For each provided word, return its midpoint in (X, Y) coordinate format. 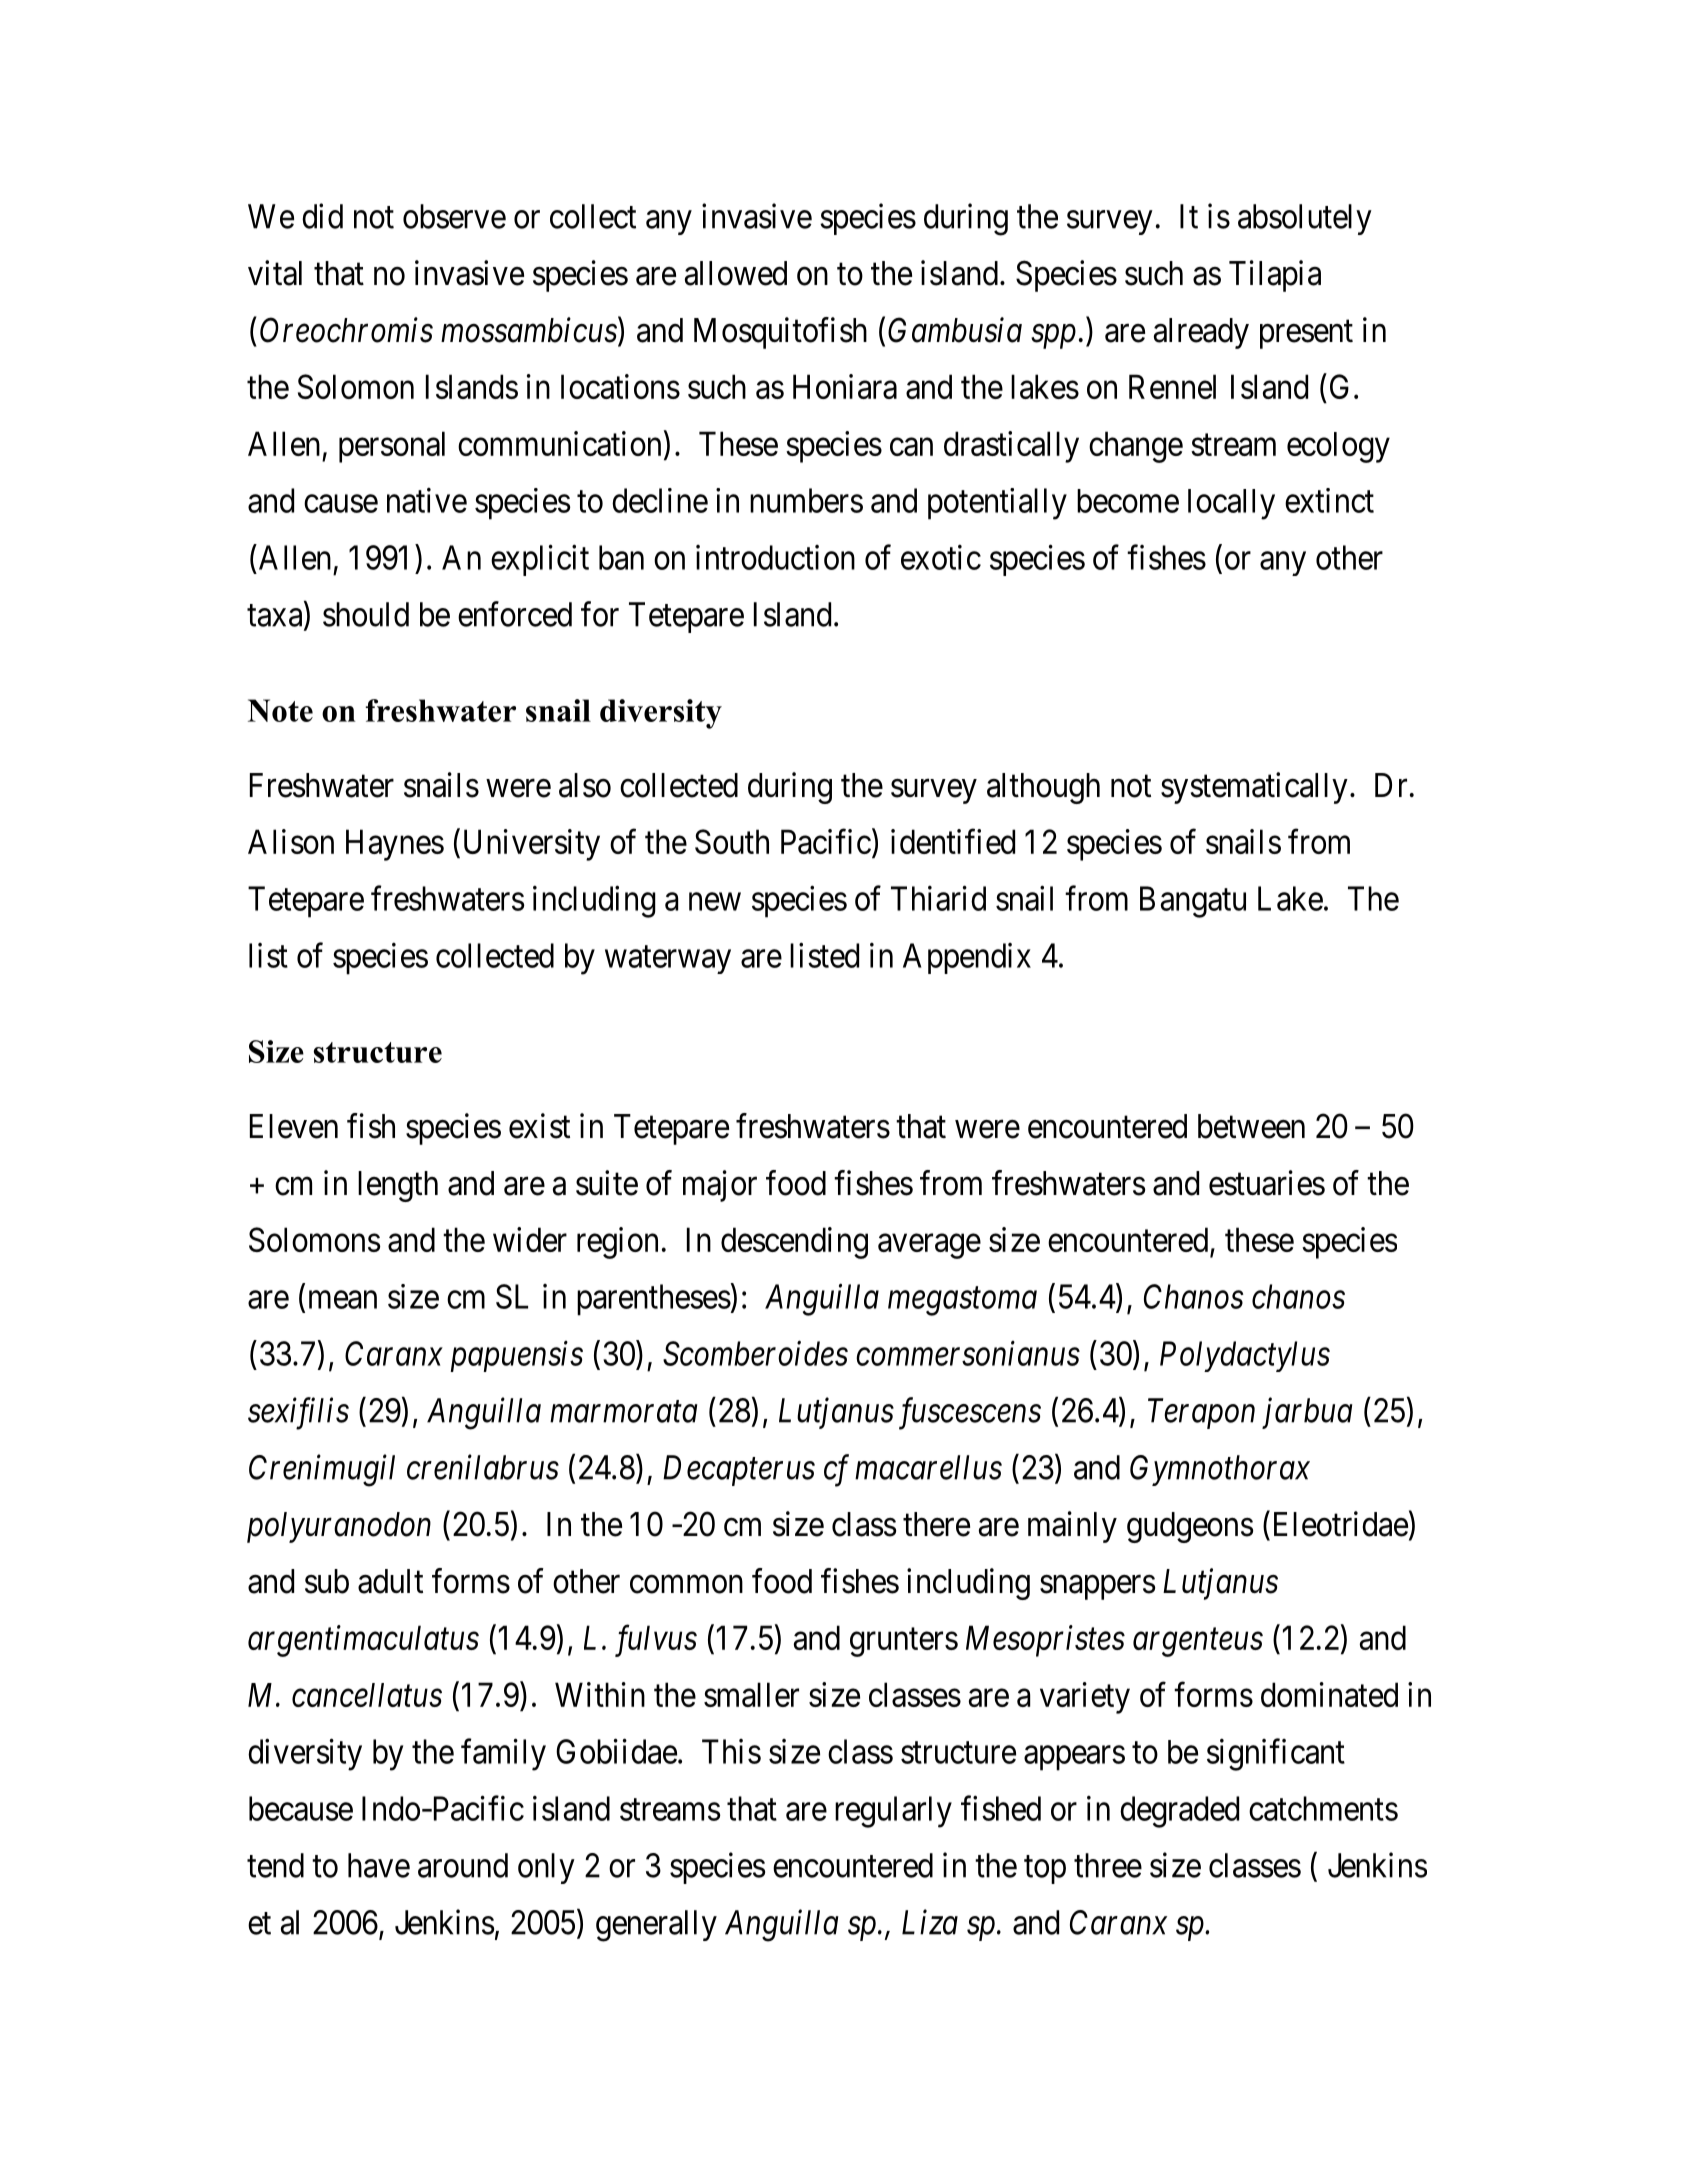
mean (343, 1300)
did (322, 216)
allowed (736, 273)
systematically (1254, 788)
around (463, 1865)
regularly (893, 1812)
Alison (291, 841)
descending (794, 1243)
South (732, 841)
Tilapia (1275, 276)
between (1251, 1126)
